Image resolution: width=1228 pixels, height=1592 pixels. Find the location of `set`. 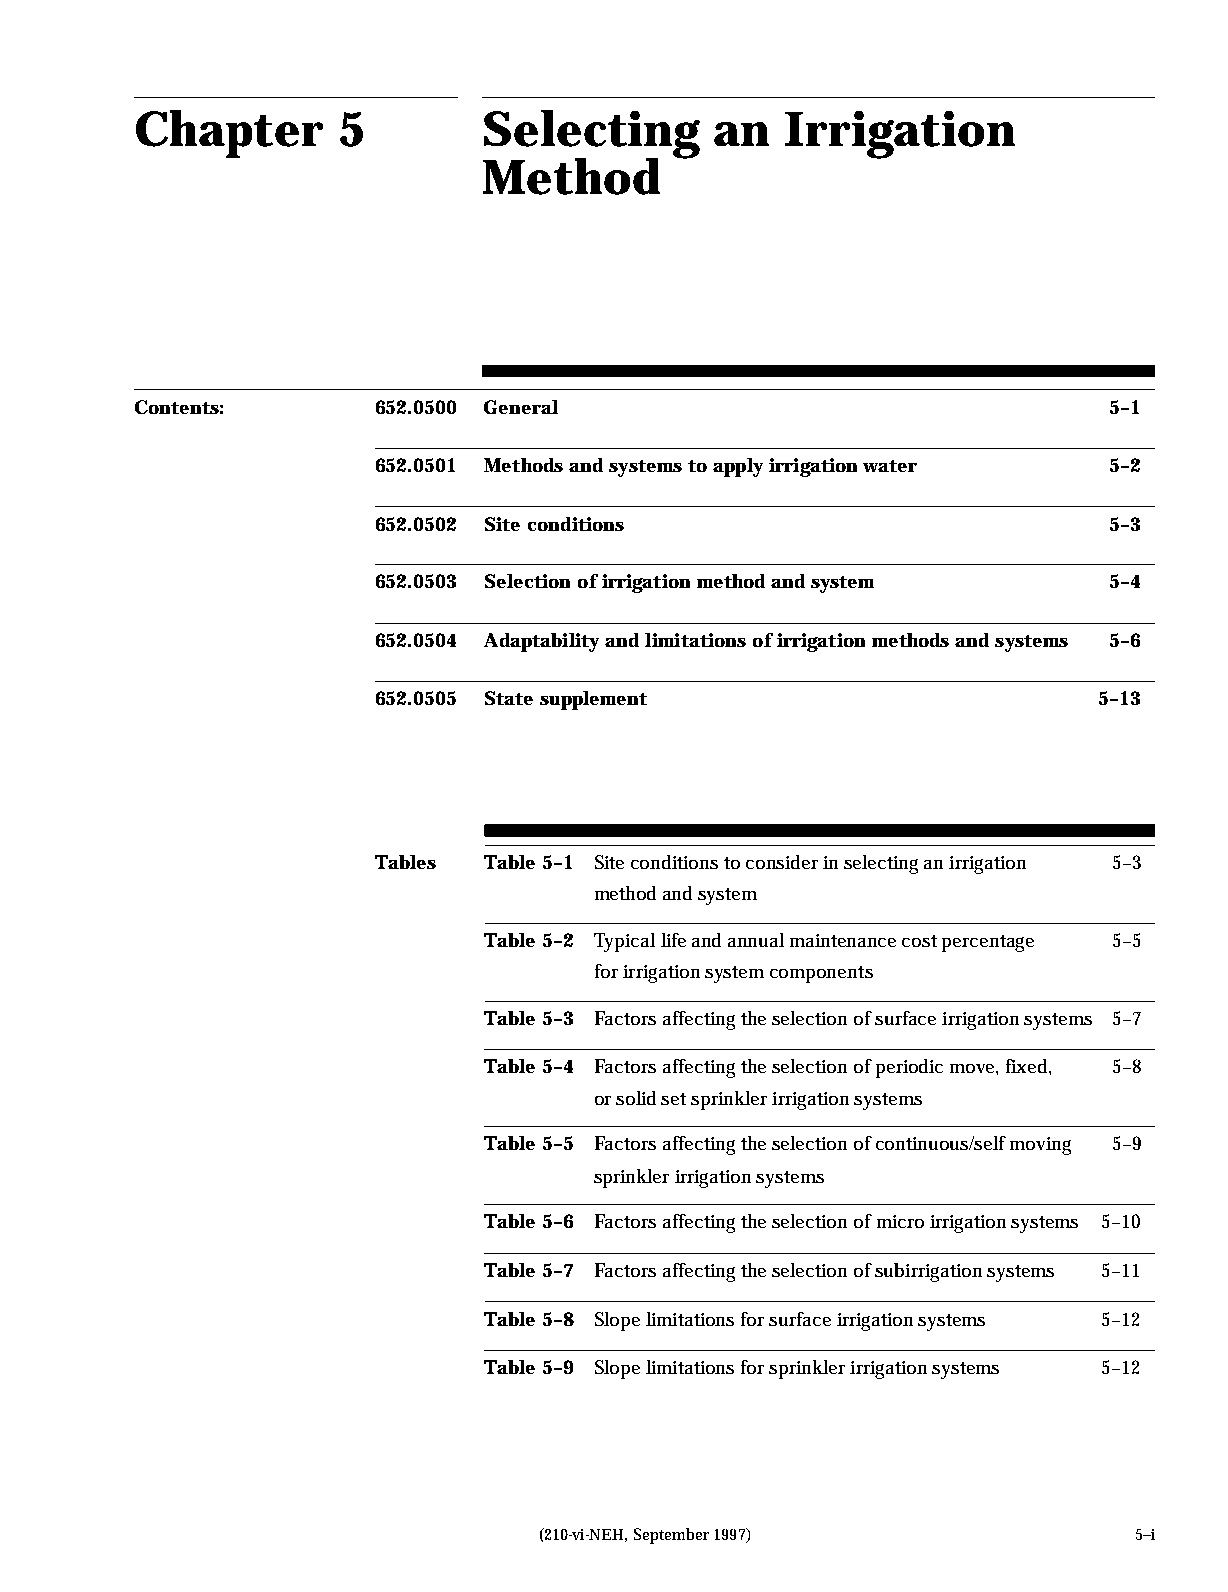

set is located at coordinates (673, 1099).
